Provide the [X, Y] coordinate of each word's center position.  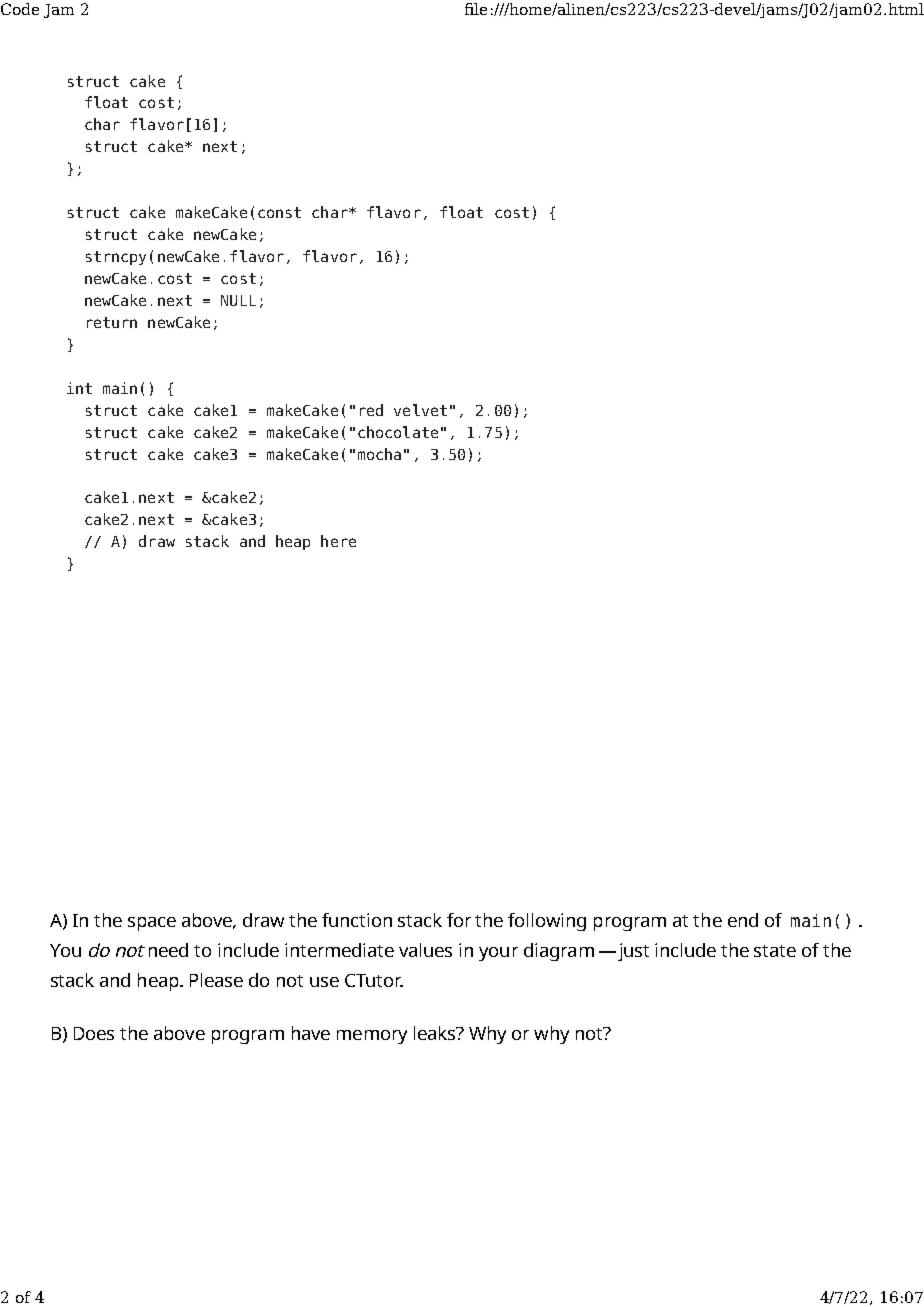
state [775, 951]
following [547, 922]
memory [372, 1037]
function [357, 920]
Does [94, 1033]
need [168, 950]
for [459, 920]
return [112, 322]
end [743, 920]
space [152, 924]
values [425, 950]
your [498, 954]
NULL [238, 300]
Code [20, 9]
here [338, 541]
